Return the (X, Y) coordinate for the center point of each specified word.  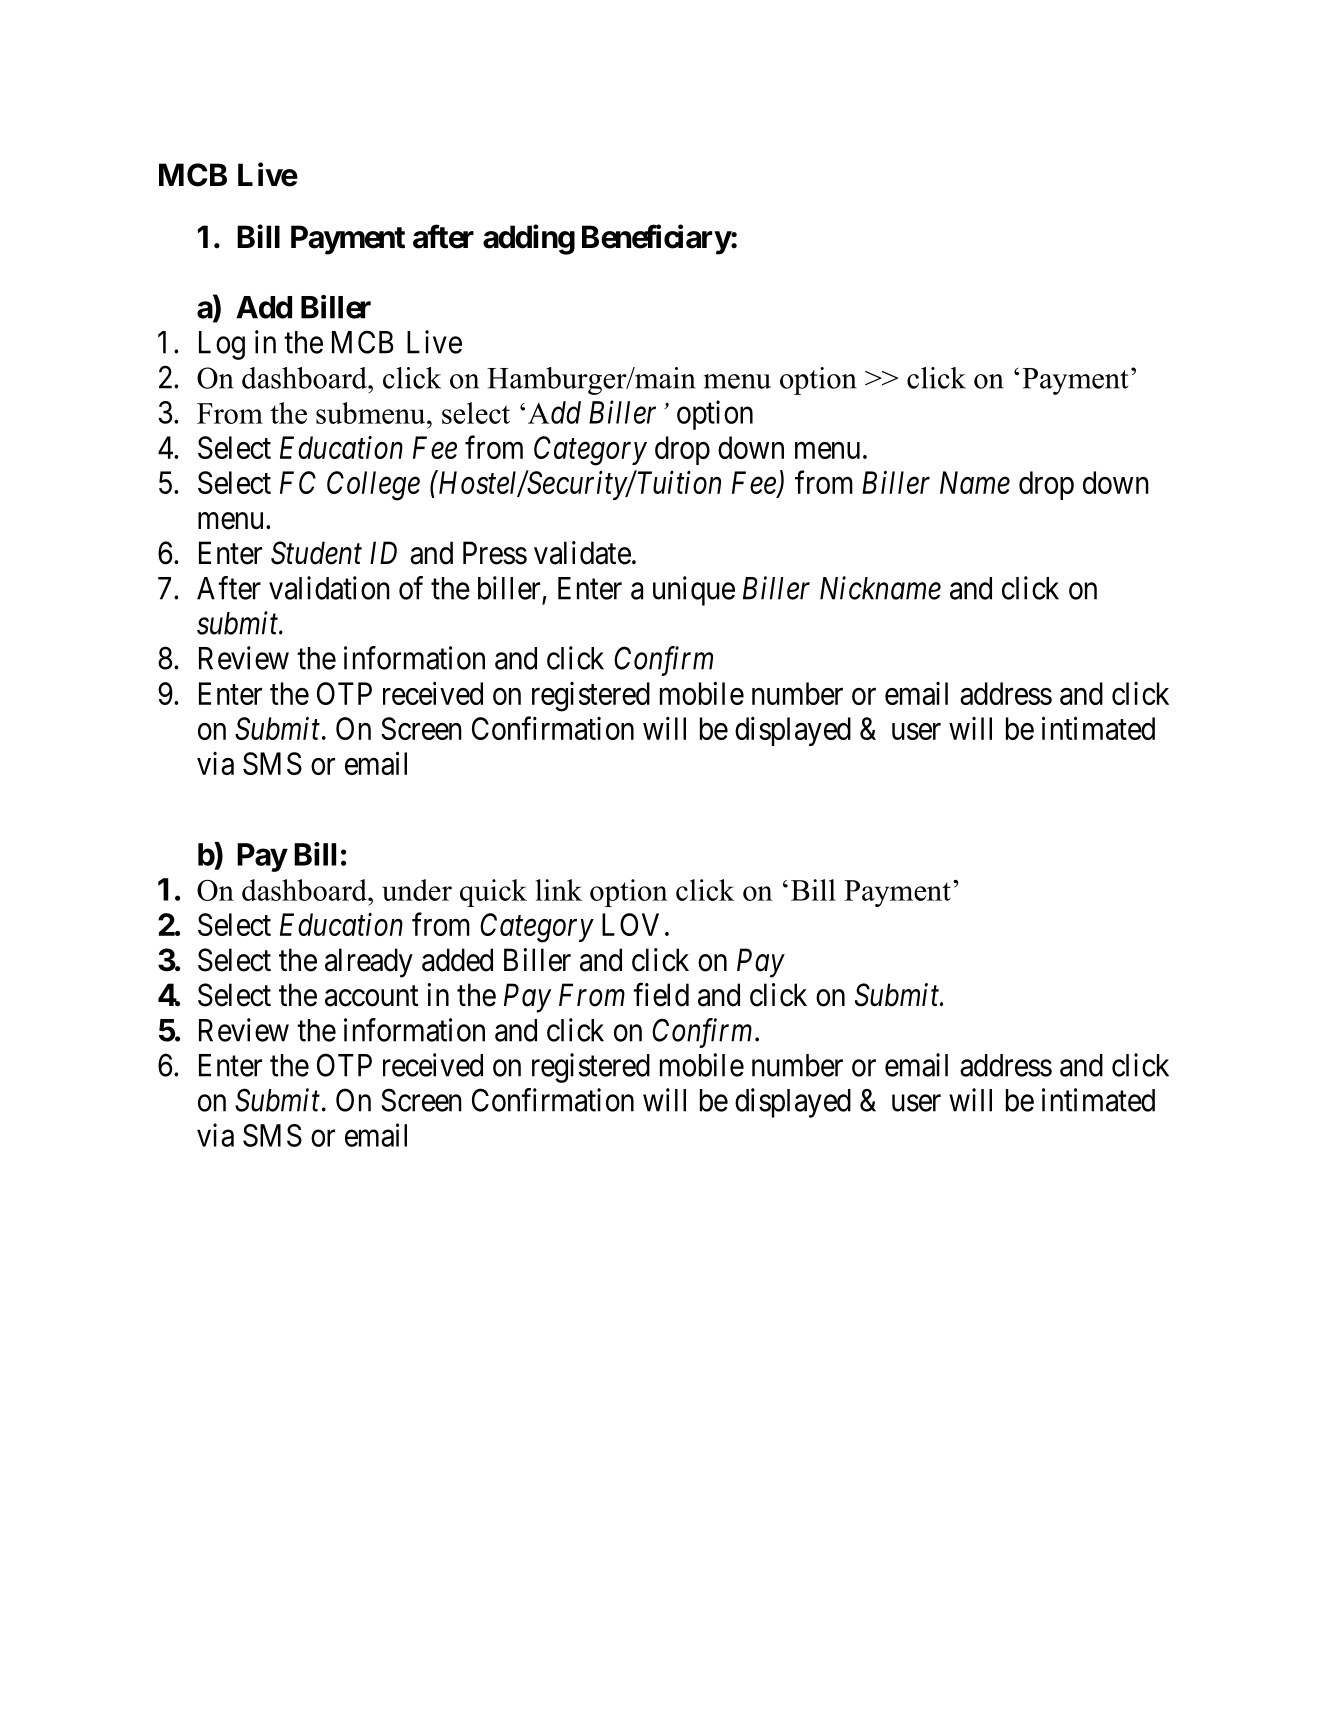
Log (222, 345)
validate (582, 553)
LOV (630, 924)
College (373, 486)
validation (329, 588)
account (372, 996)
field (661, 995)
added (457, 960)
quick (493, 893)
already (369, 963)
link (559, 890)
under (417, 890)
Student (316, 553)
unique (694, 591)
